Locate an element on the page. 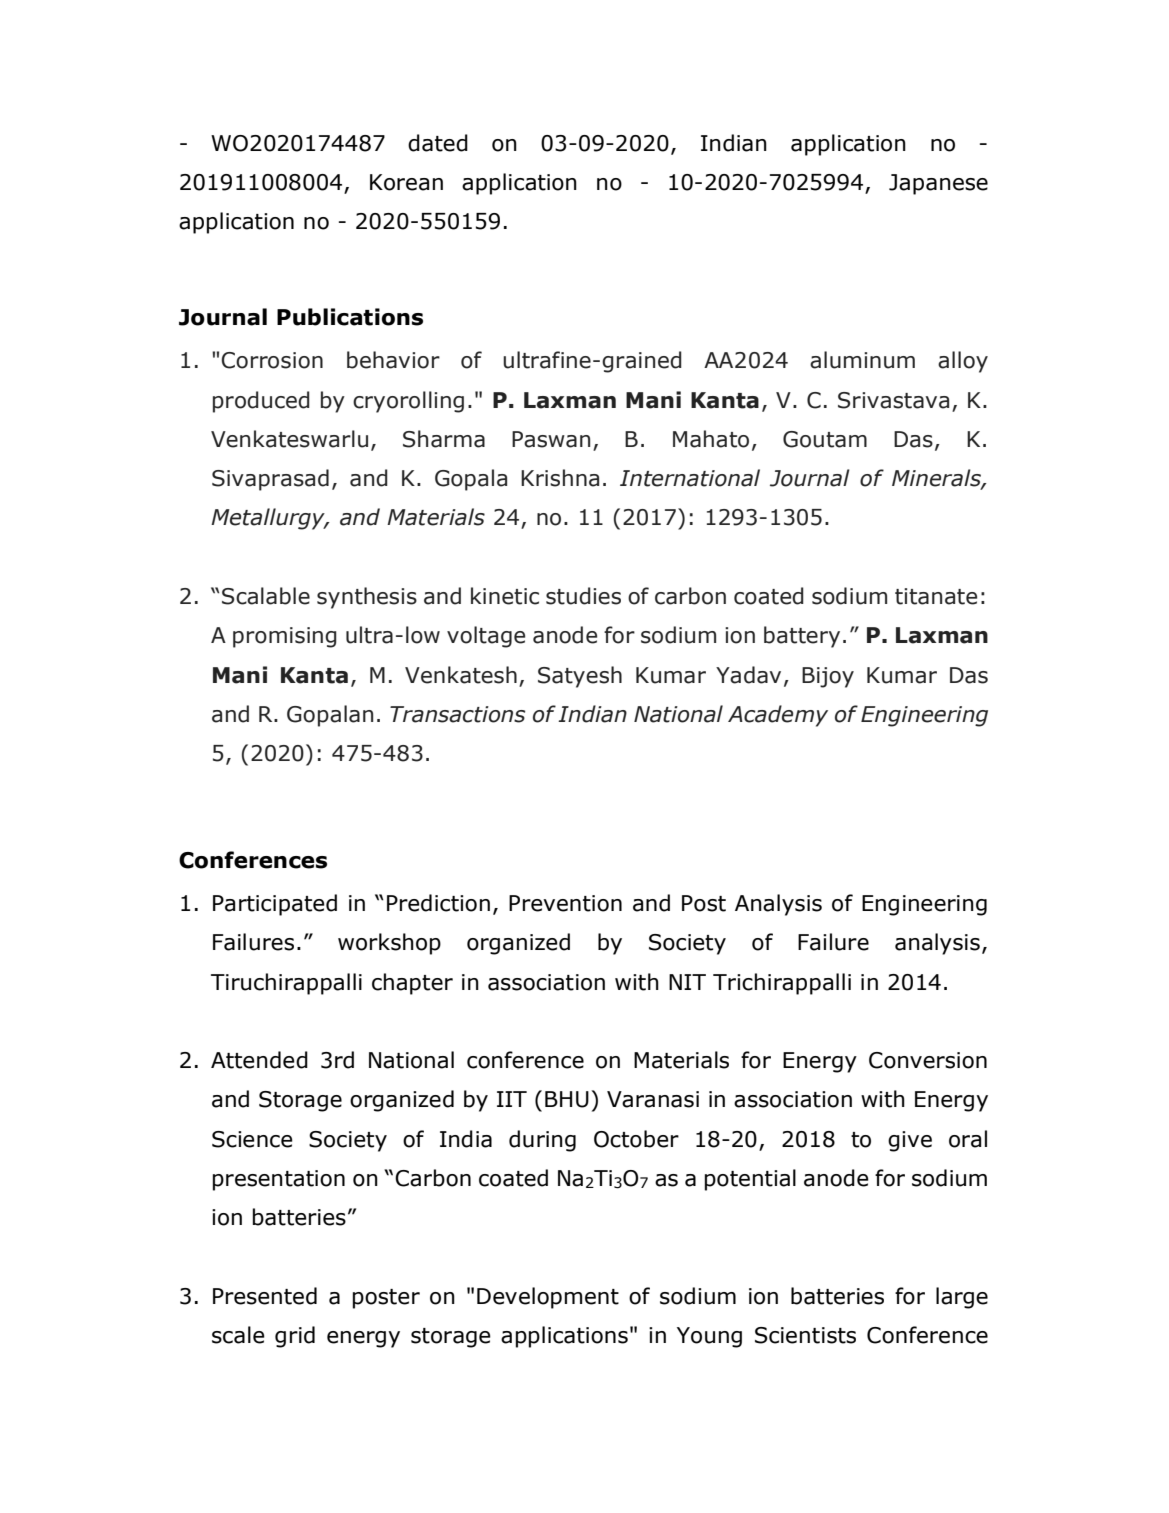 The image size is (1169, 1513). Academy is located at coordinates (778, 716).
